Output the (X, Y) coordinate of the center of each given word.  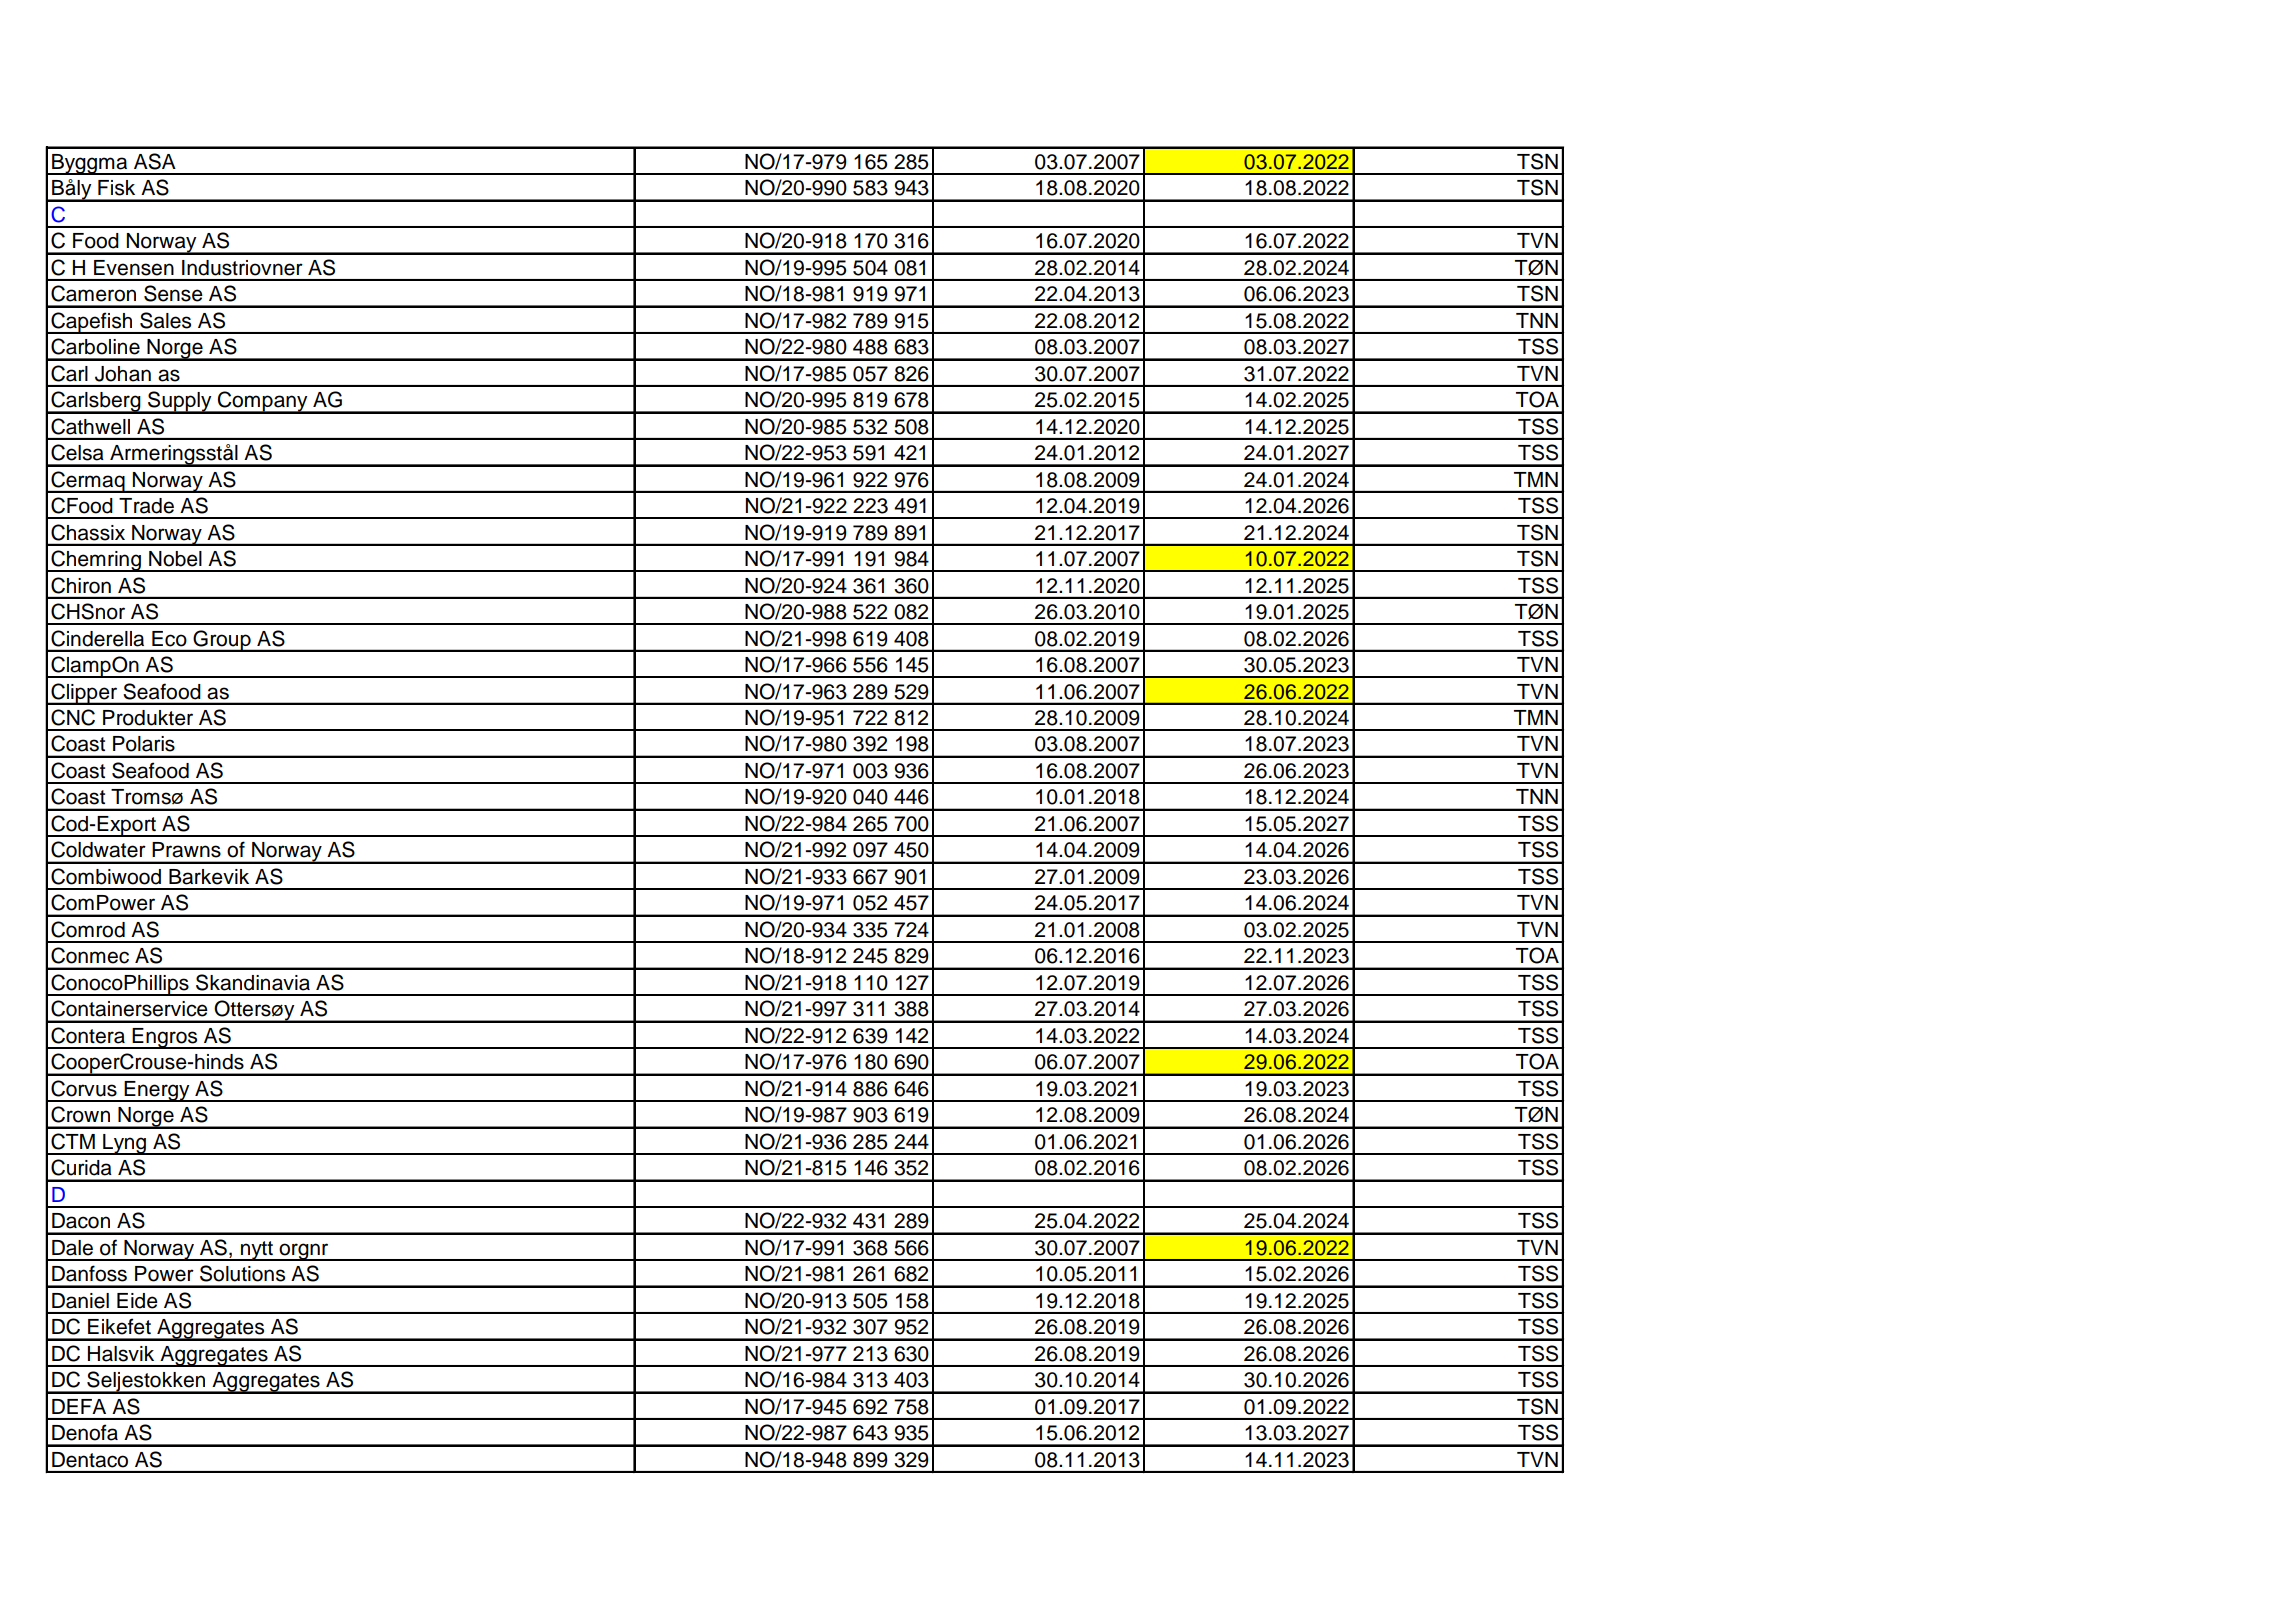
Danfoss (89, 1273)
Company (263, 402)
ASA (155, 161)
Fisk (116, 188)
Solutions (242, 1273)
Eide (137, 1301)
